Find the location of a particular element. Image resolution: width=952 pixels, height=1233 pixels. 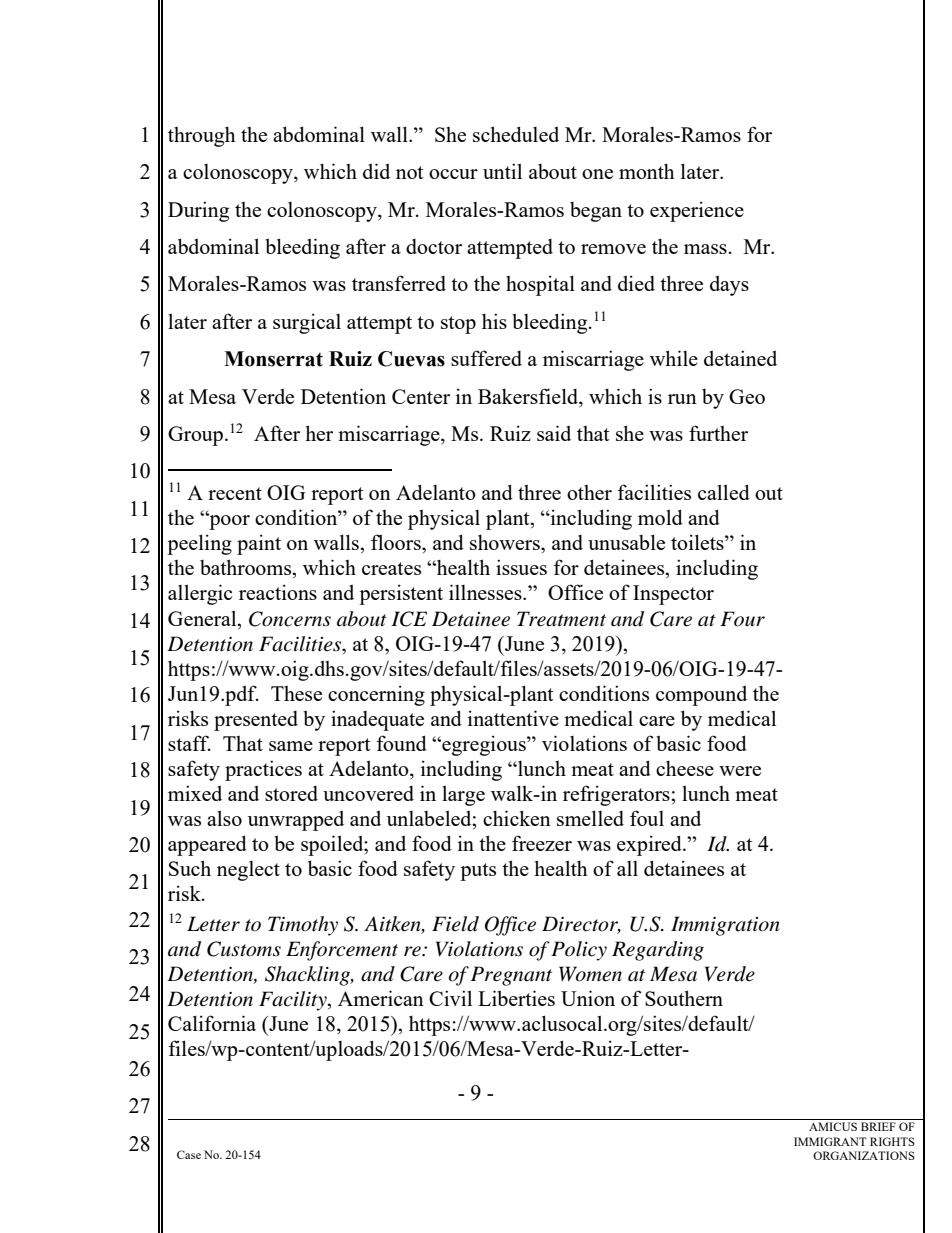

Treatment is located at coordinates (561, 619).
